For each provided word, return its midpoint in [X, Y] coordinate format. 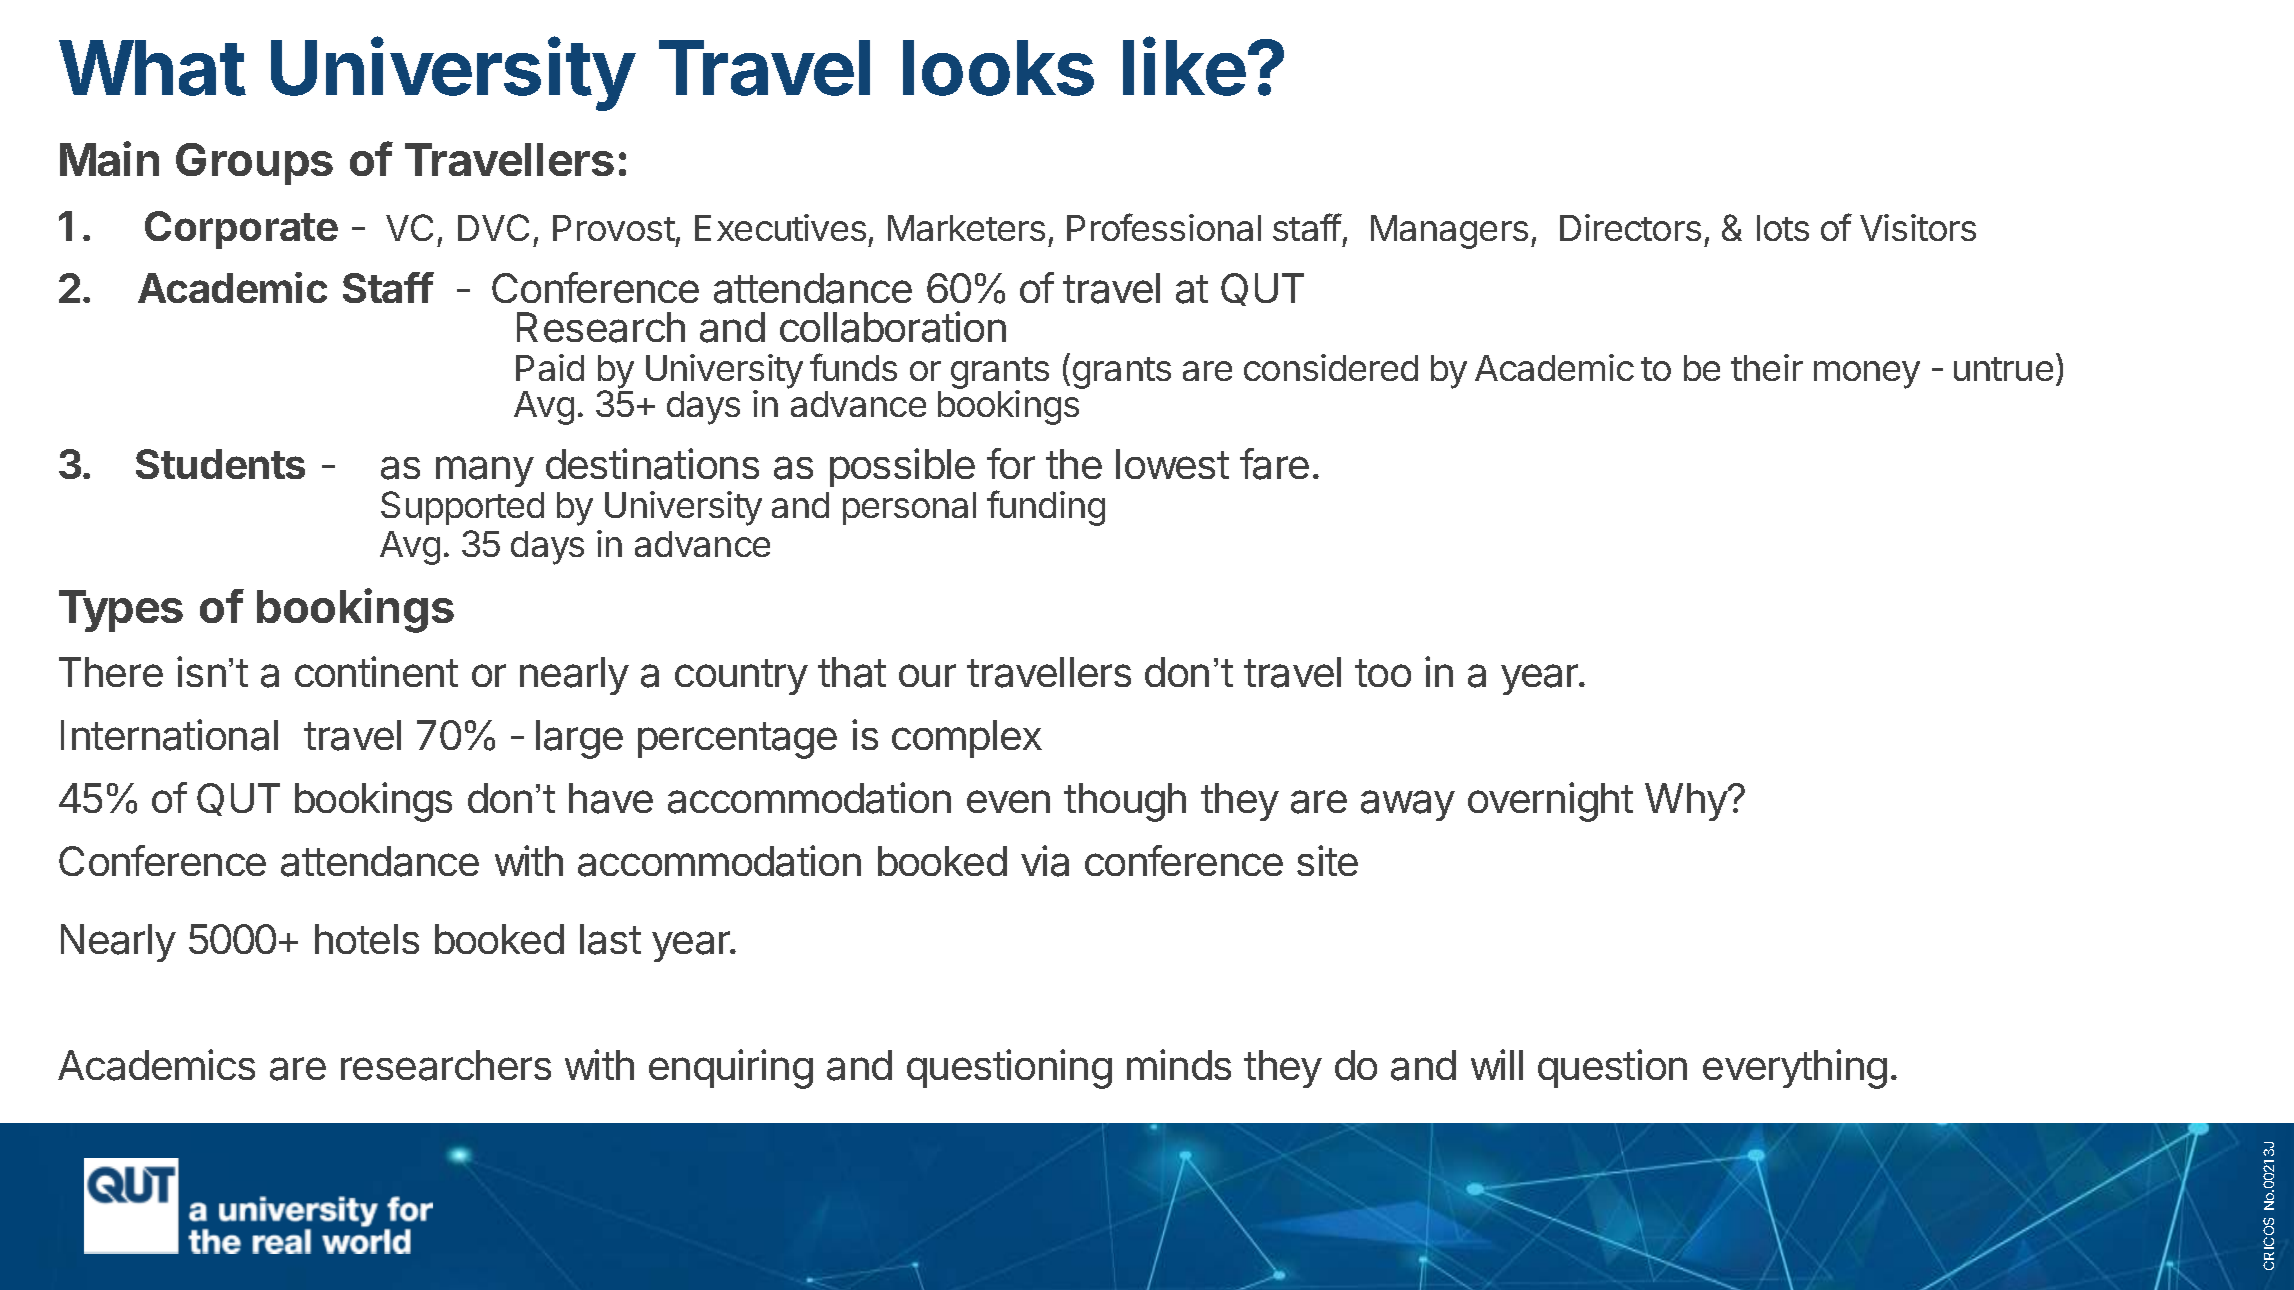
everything [1795, 1069]
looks [998, 68]
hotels [367, 939]
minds [1179, 1064]
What [152, 68]
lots [1783, 228]
